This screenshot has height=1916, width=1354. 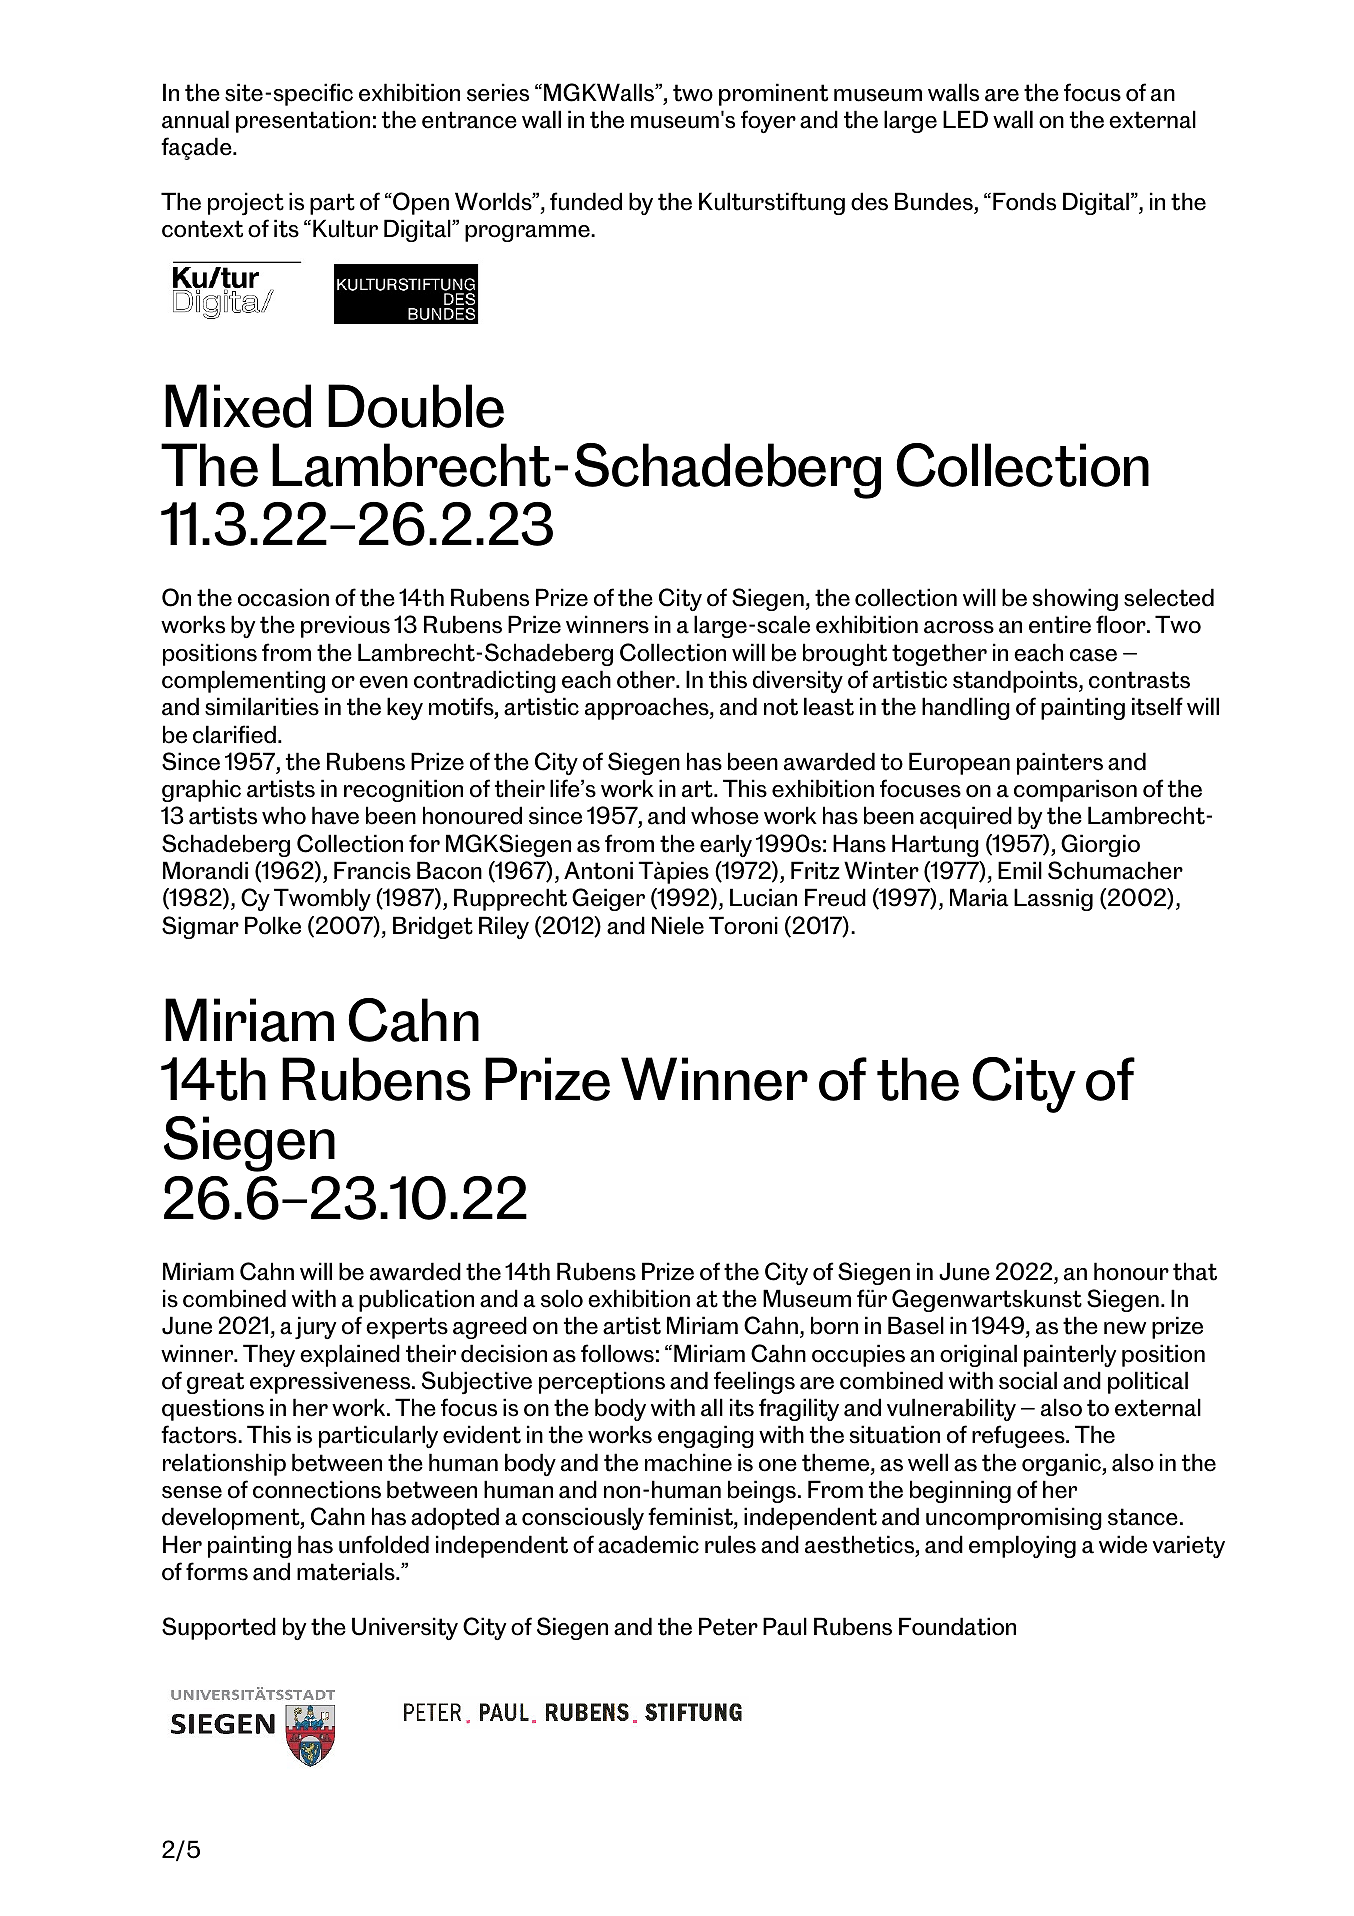 I want to click on foyer, so click(x=768, y=121).
